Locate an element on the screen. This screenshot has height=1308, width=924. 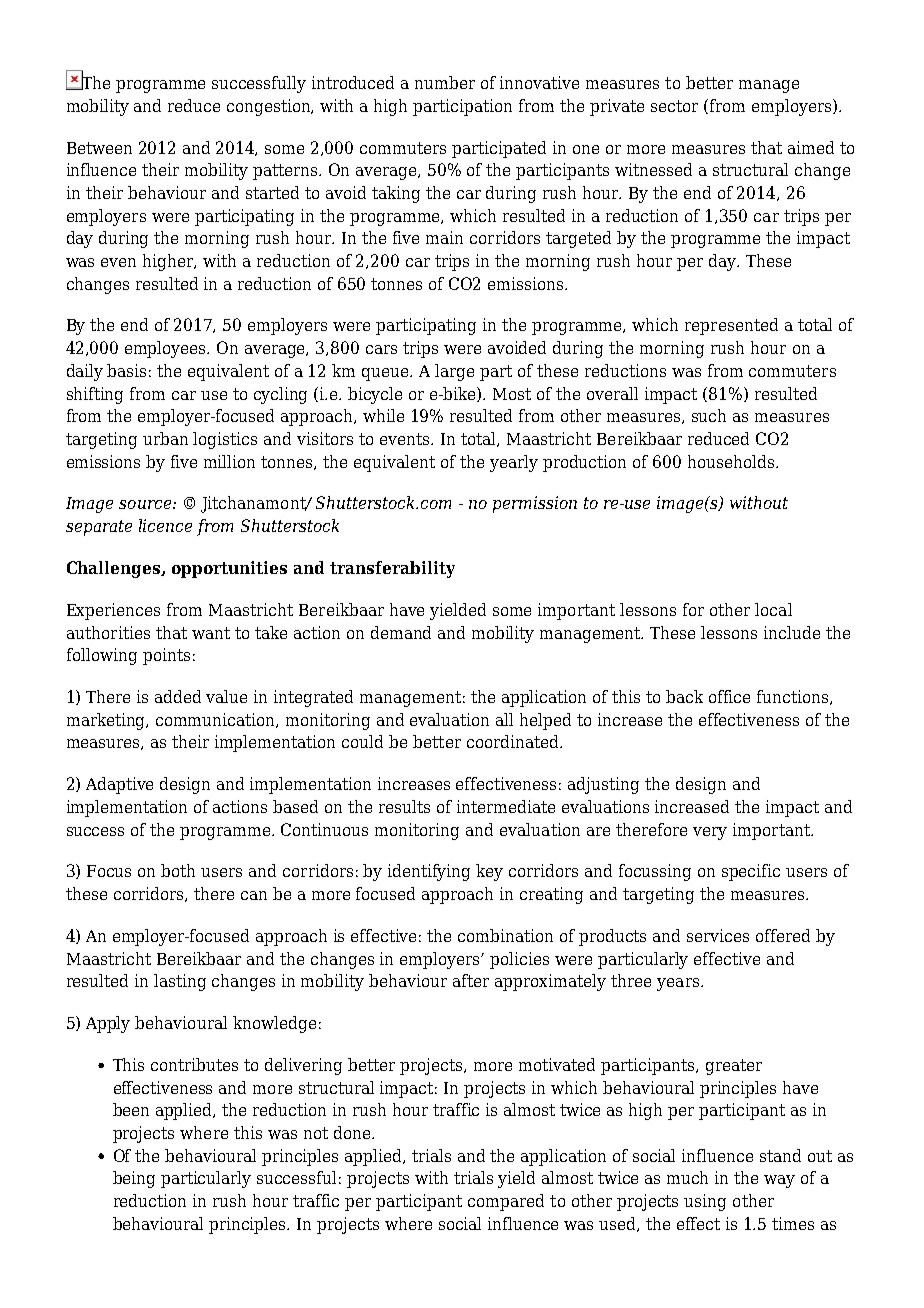
being is located at coordinates (134, 1179).
